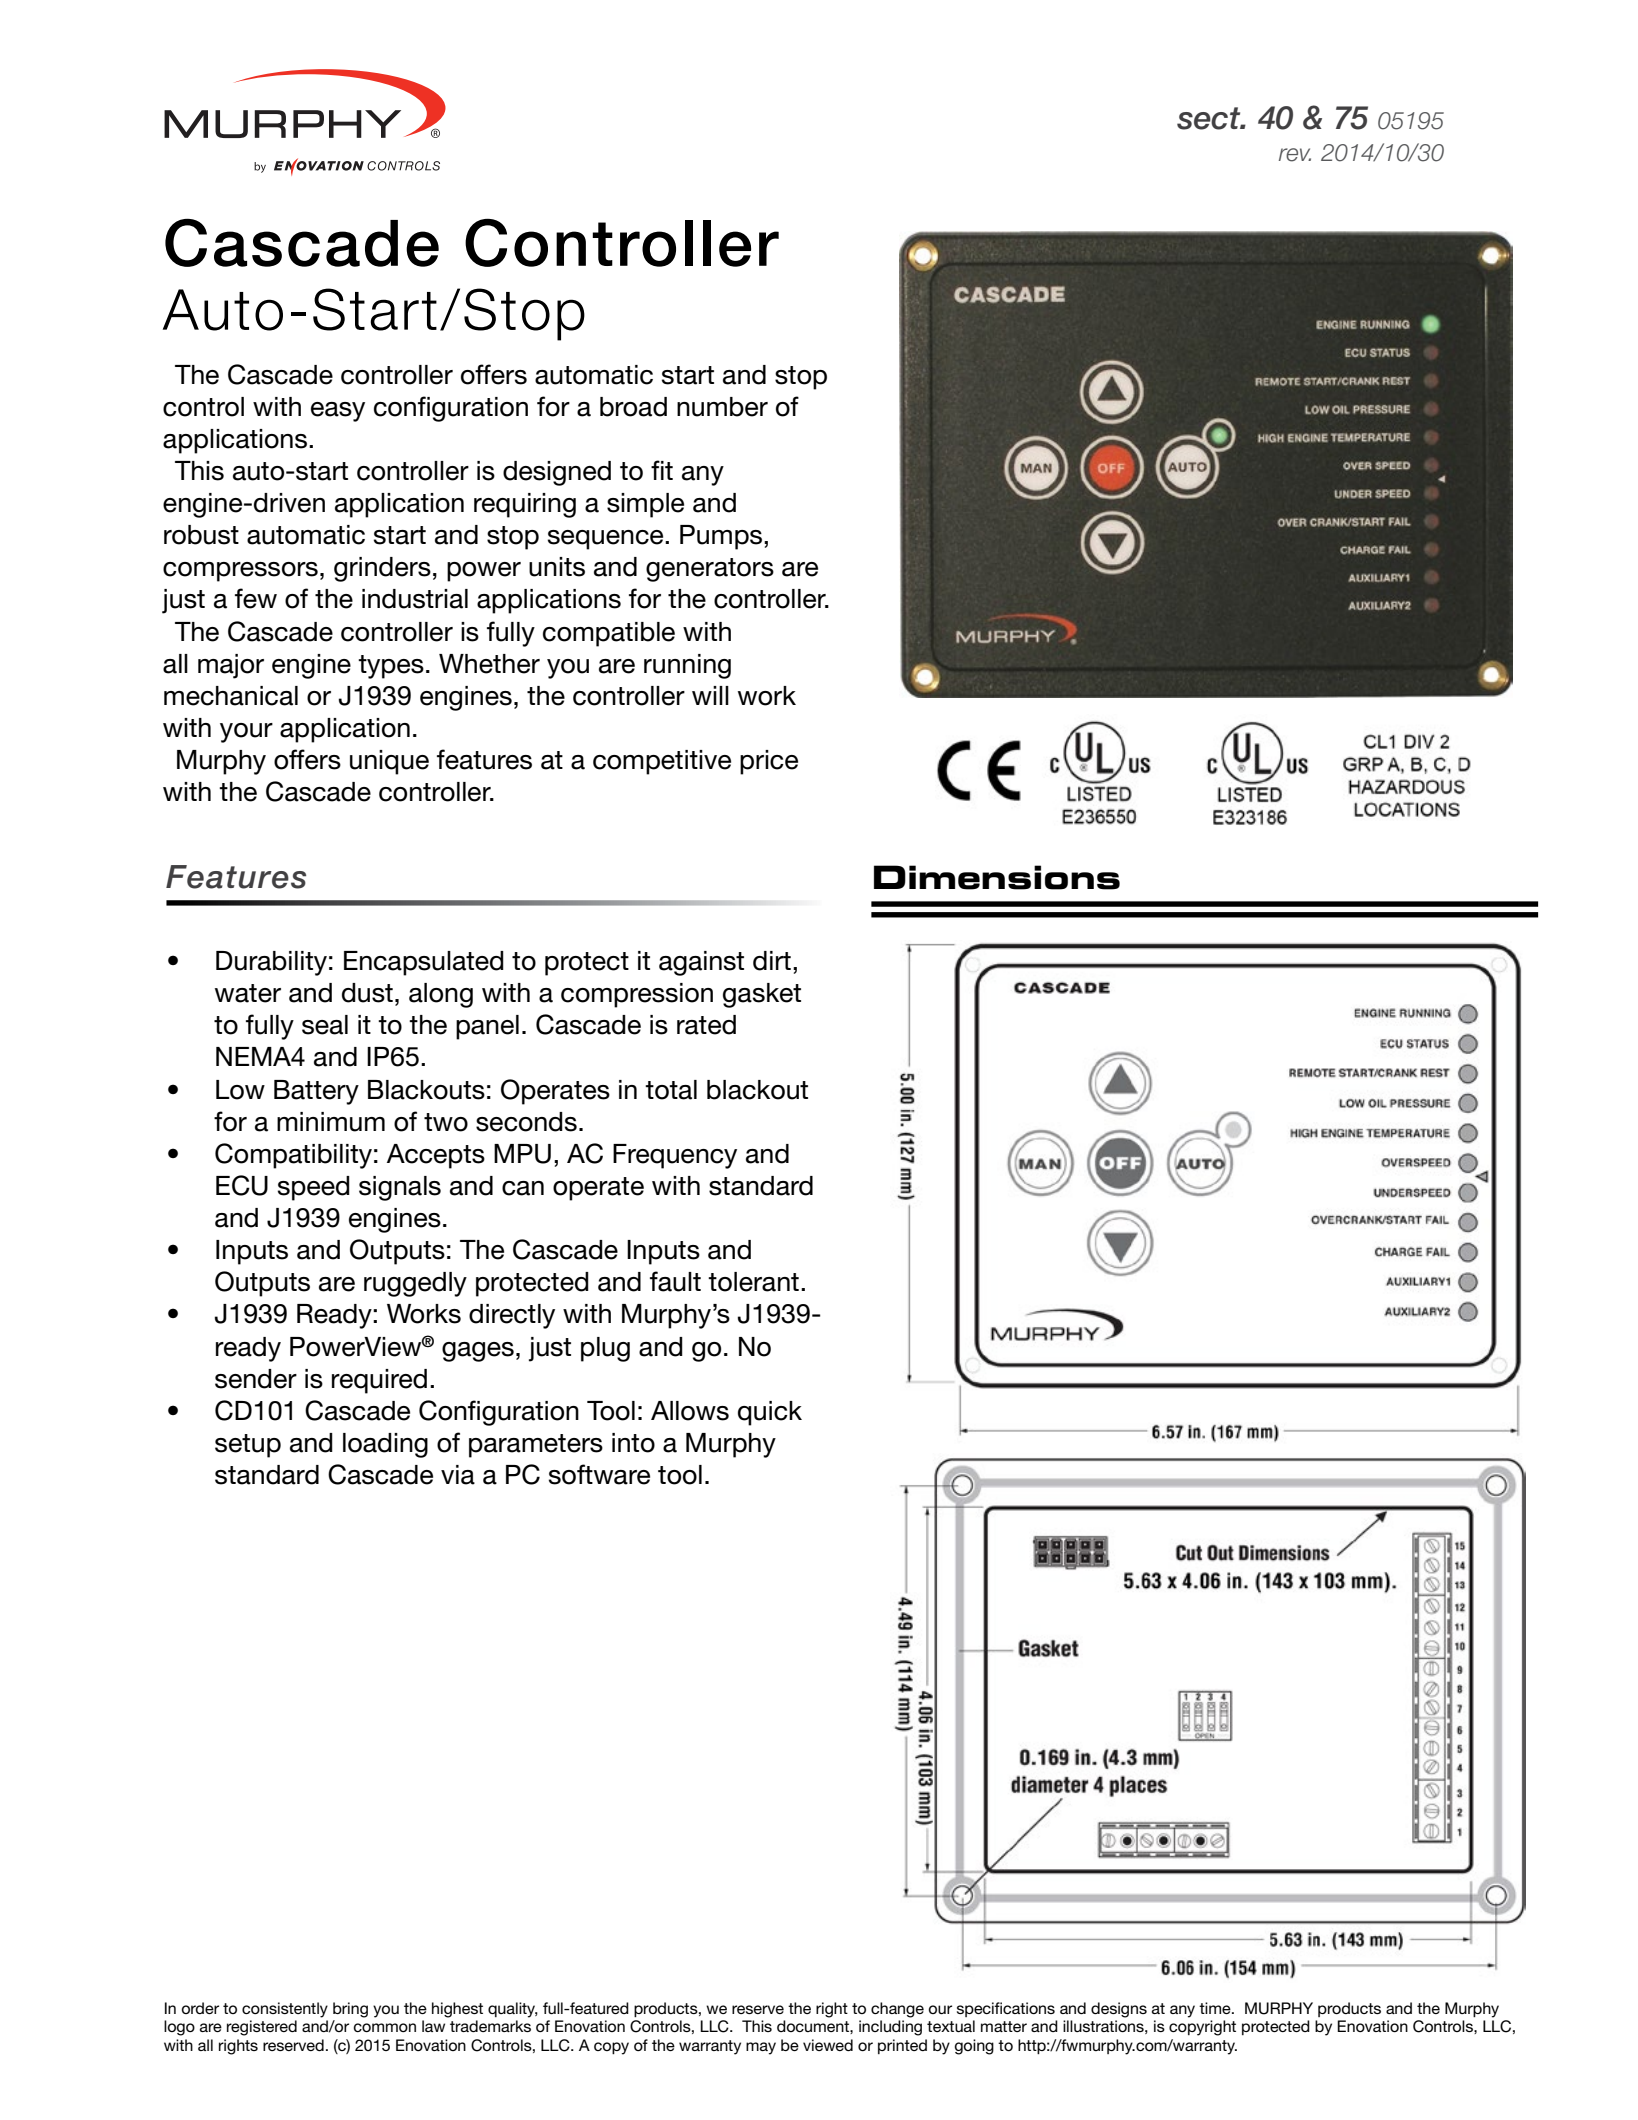 The width and height of the screenshot is (1638, 2120). Describe the element at coordinates (633, 1443) in the screenshot. I see `into` at that location.
